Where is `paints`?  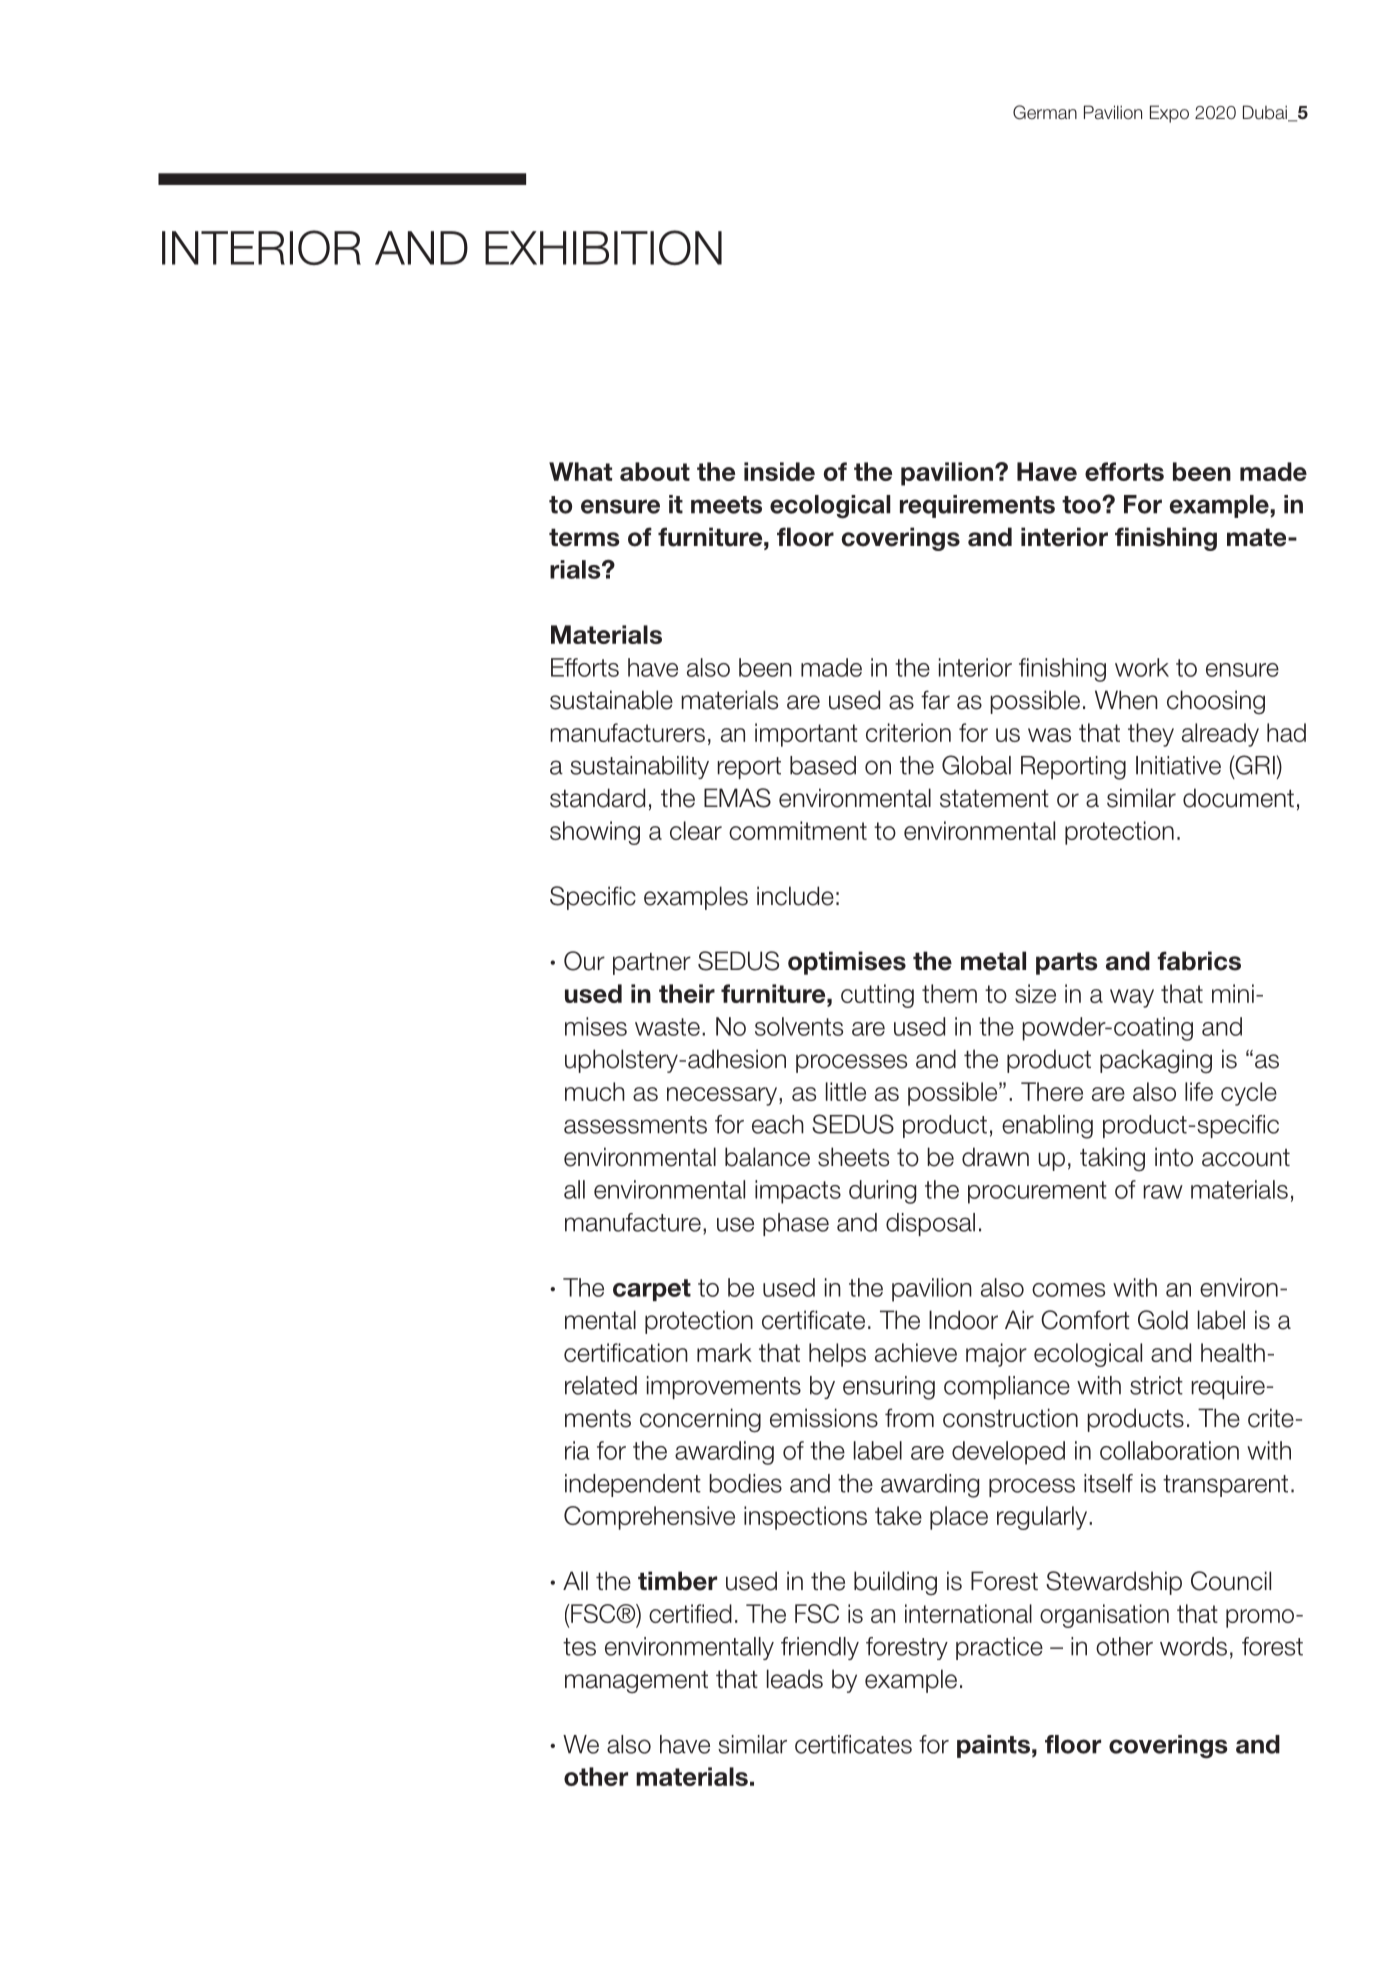 paints is located at coordinates (993, 1746).
